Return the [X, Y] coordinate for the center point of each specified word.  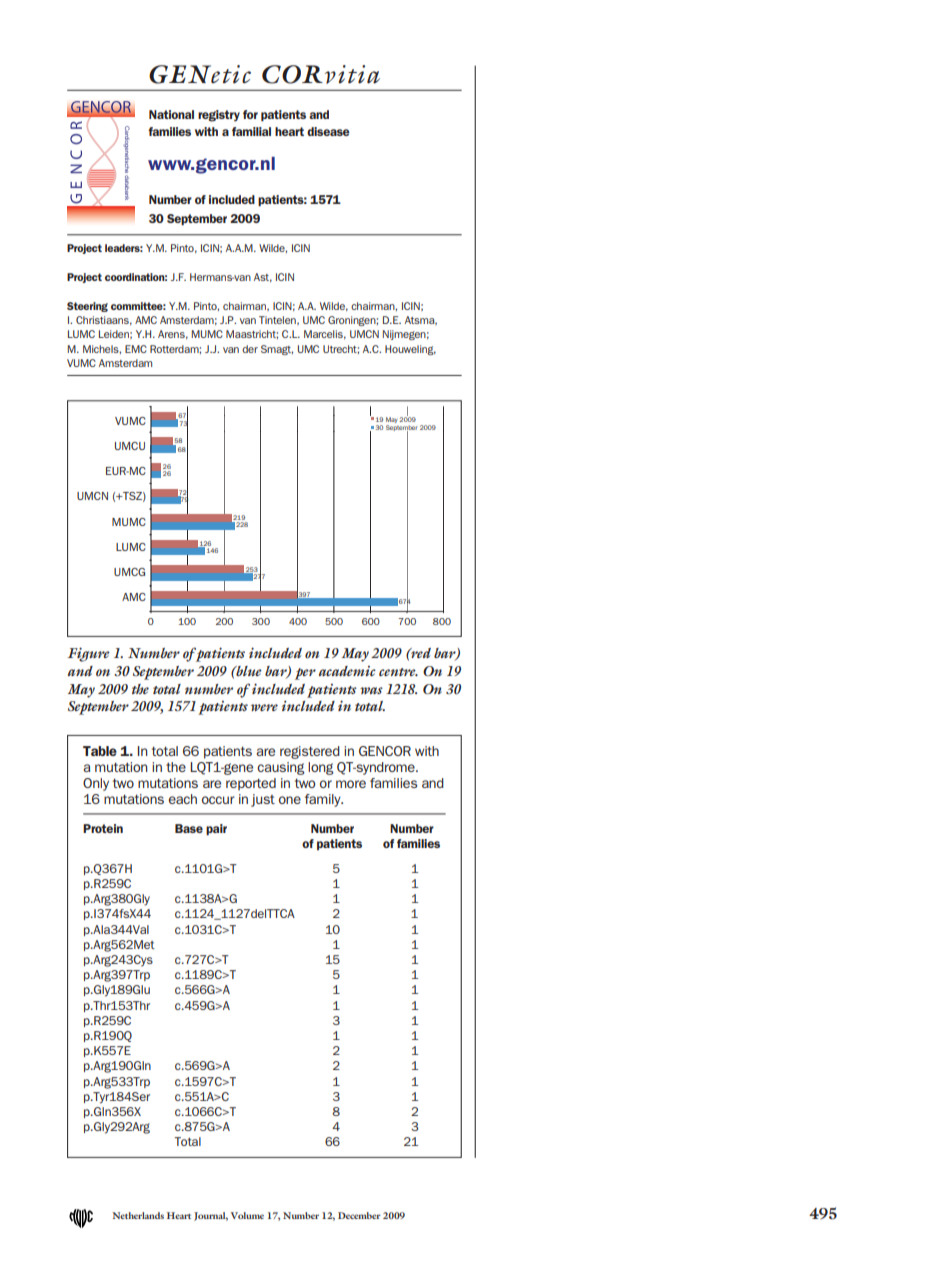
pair [216, 829]
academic [347, 671]
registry [219, 116]
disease [328, 131]
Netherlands [138, 1215]
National [171, 114]
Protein [103, 828]
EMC [136, 349]
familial [251, 131]
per [305, 674]
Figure [89, 654]
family [324, 800]
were [264, 707]
